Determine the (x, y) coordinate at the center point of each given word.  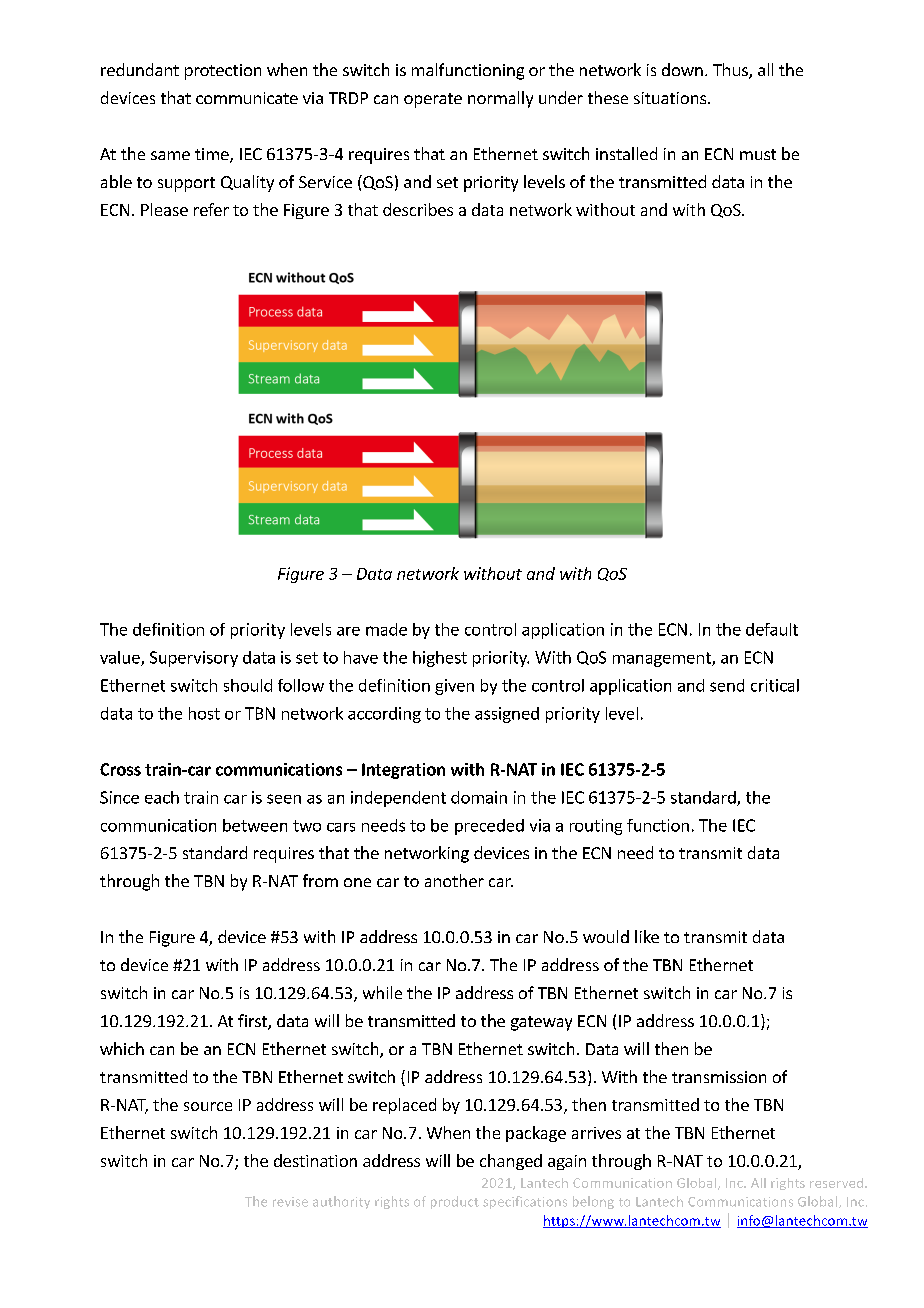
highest (440, 659)
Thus (731, 71)
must (758, 154)
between (255, 825)
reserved (838, 1183)
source (208, 1106)
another (454, 880)
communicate (247, 98)
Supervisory (194, 659)
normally (500, 99)
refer (211, 209)
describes (418, 209)
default (772, 629)
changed (511, 1162)
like (647, 936)
